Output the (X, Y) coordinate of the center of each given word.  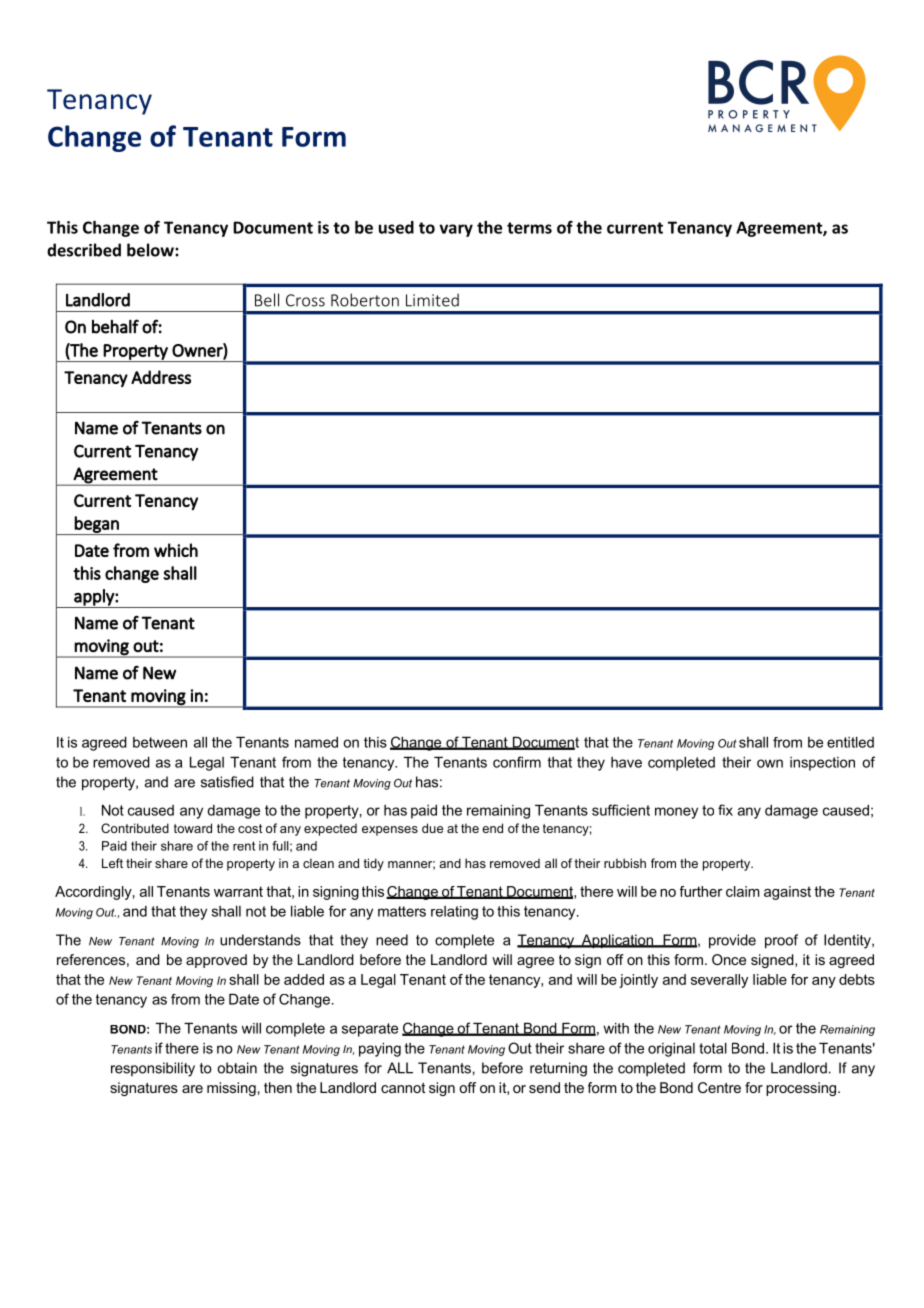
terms (529, 228)
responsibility (153, 1069)
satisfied (227, 782)
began (97, 525)
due (432, 828)
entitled (850, 742)
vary (456, 230)
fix (725, 810)
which (176, 550)
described (84, 250)
